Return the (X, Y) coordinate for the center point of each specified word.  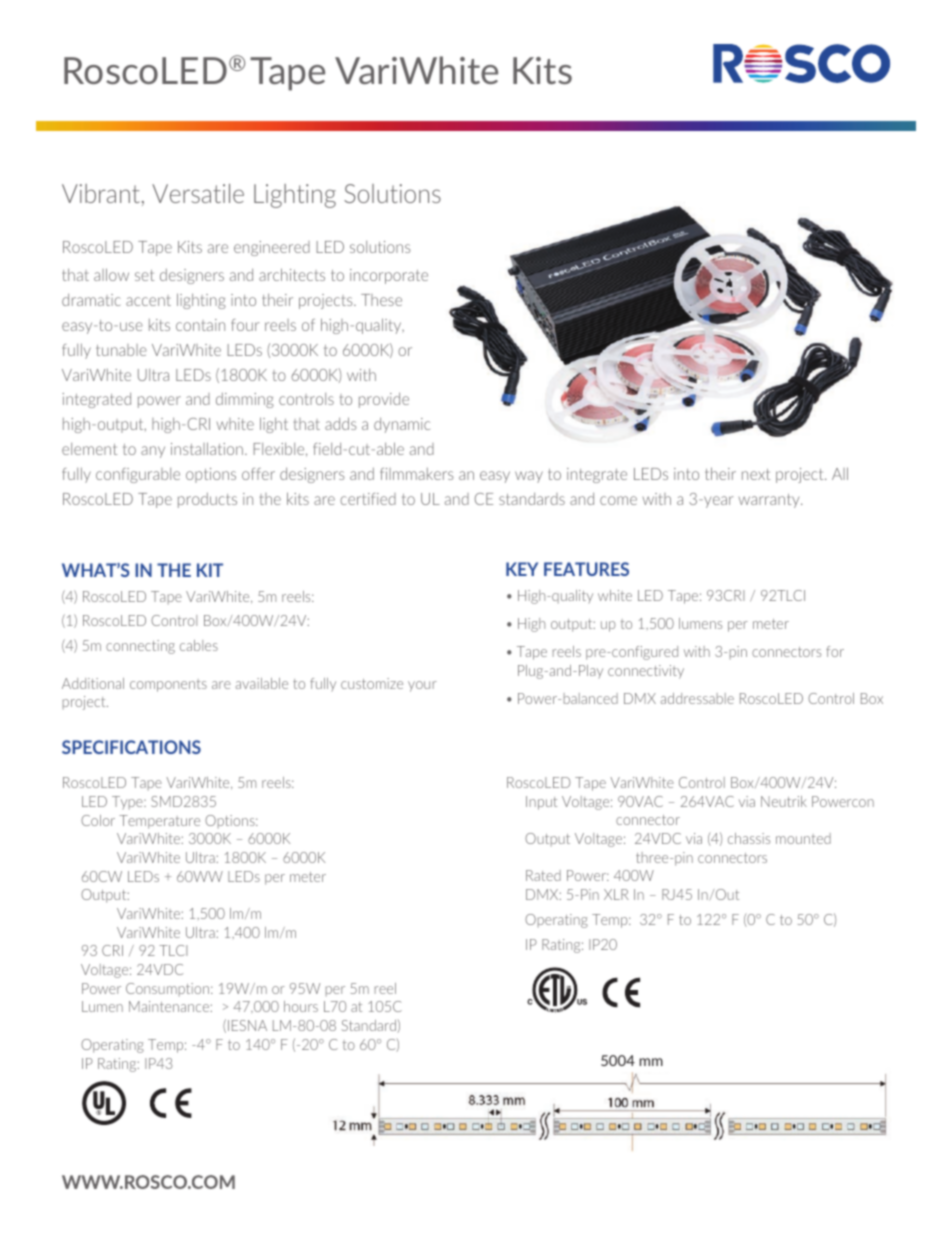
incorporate (389, 276)
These (381, 300)
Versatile (198, 193)
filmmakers (417, 474)
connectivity (646, 672)
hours (301, 1006)
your (422, 686)
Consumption (167, 990)
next (756, 474)
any (153, 452)
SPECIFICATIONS (131, 747)
